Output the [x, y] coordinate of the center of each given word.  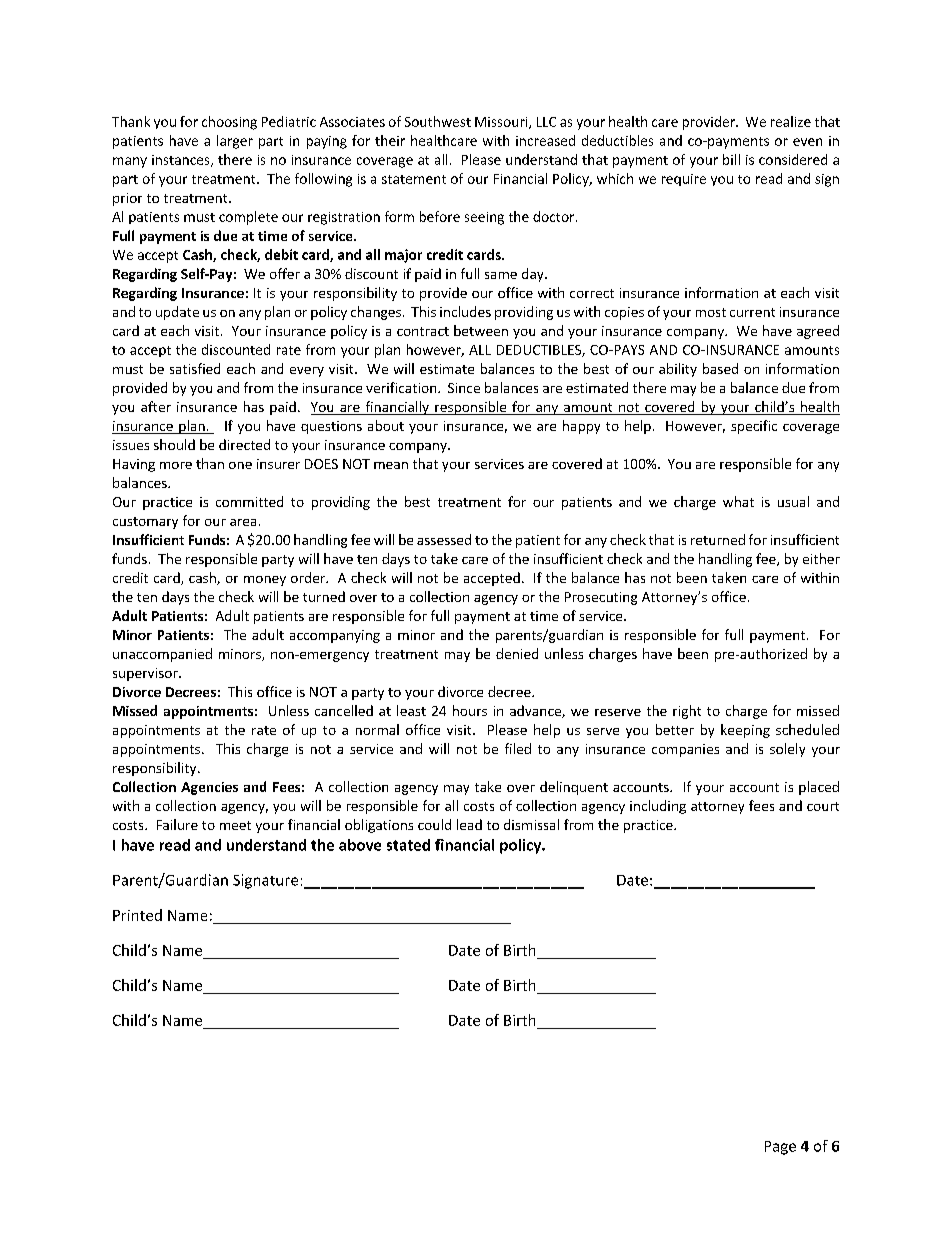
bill [731, 159]
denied [517, 653]
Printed [137, 915]
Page [780, 1148]
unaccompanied [162, 655]
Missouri [502, 123]
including [658, 807]
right [687, 712]
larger [235, 142]
